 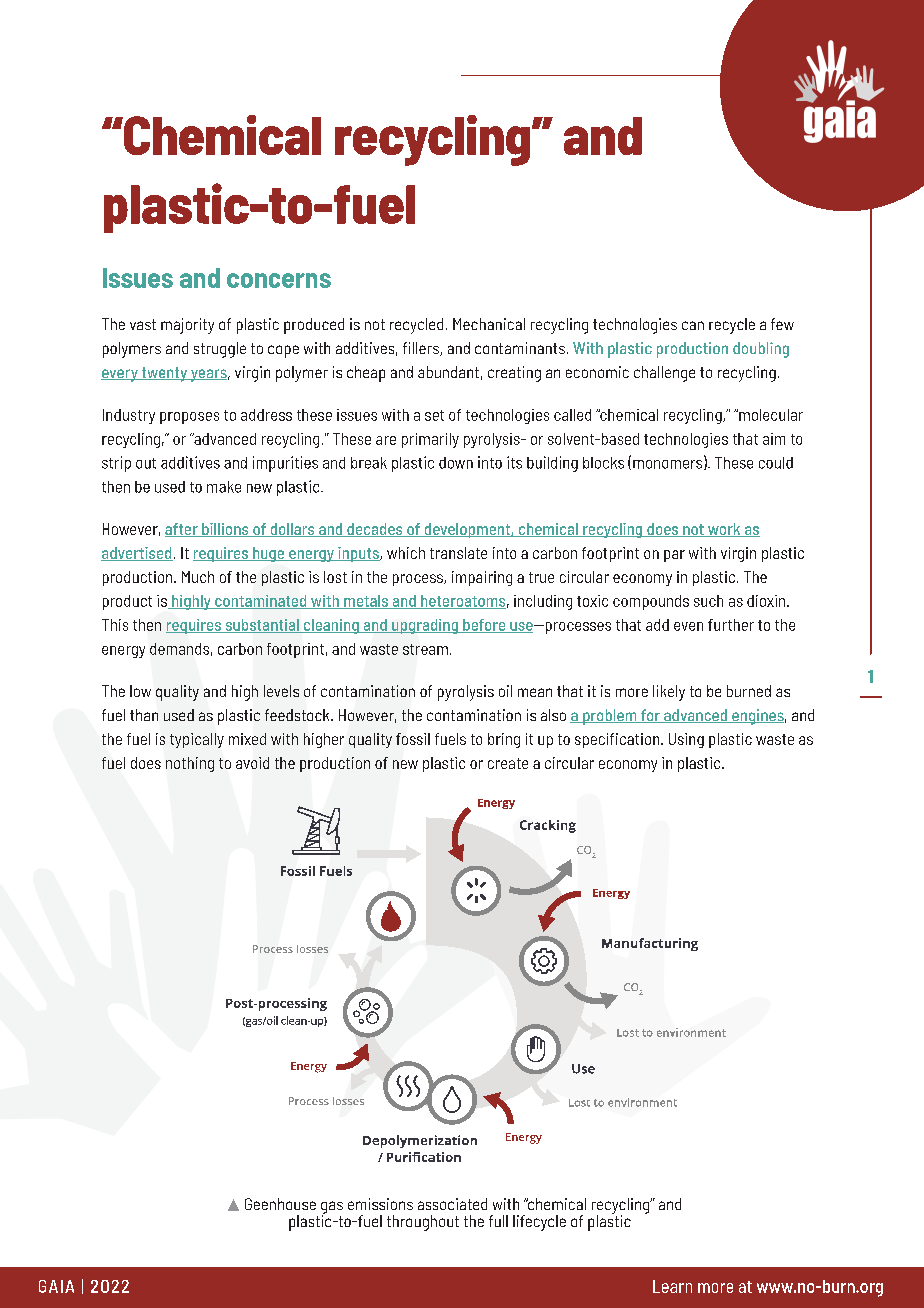 What do you see at coordinates (674, 556) in the screenshot?
I see `par` at bounding box center [674, 556].
